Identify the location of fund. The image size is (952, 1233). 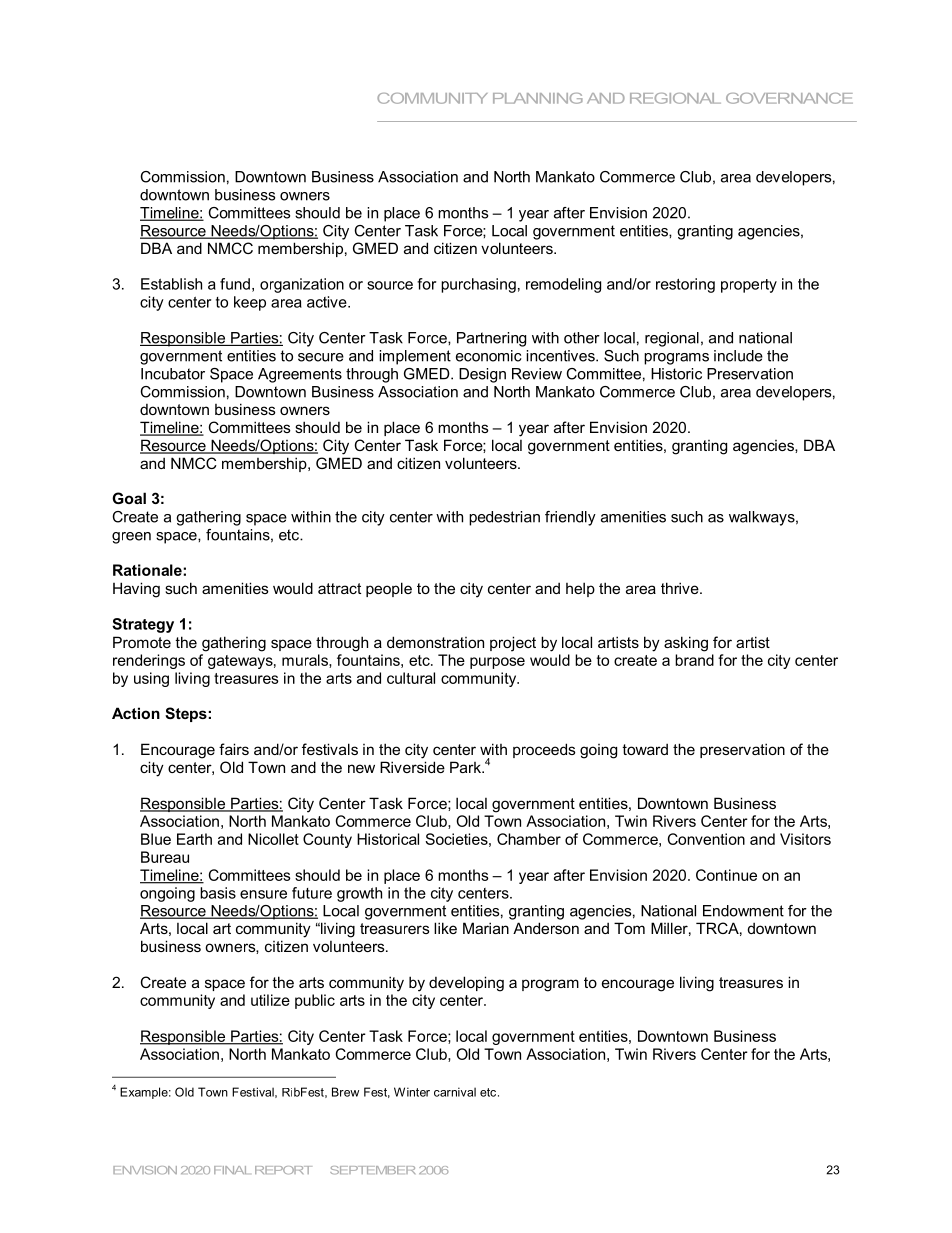
(235, 284).
